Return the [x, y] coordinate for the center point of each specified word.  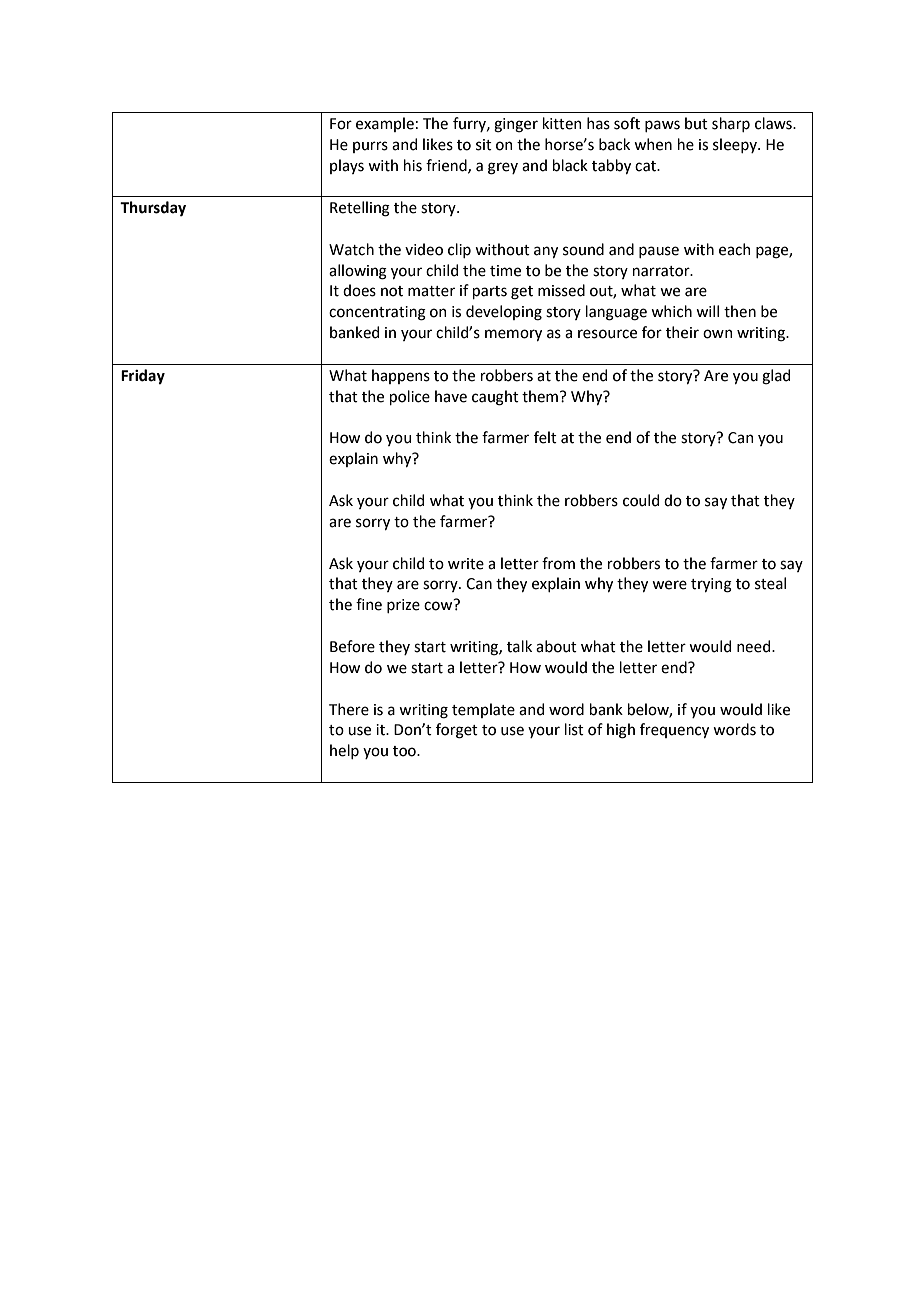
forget [457, 731]
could [641, 500]
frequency [674, 730]
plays [347, 166]
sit [484, 145]
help [344, 751]
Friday [143, 376]
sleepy [736, 145]
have [451, 396]
